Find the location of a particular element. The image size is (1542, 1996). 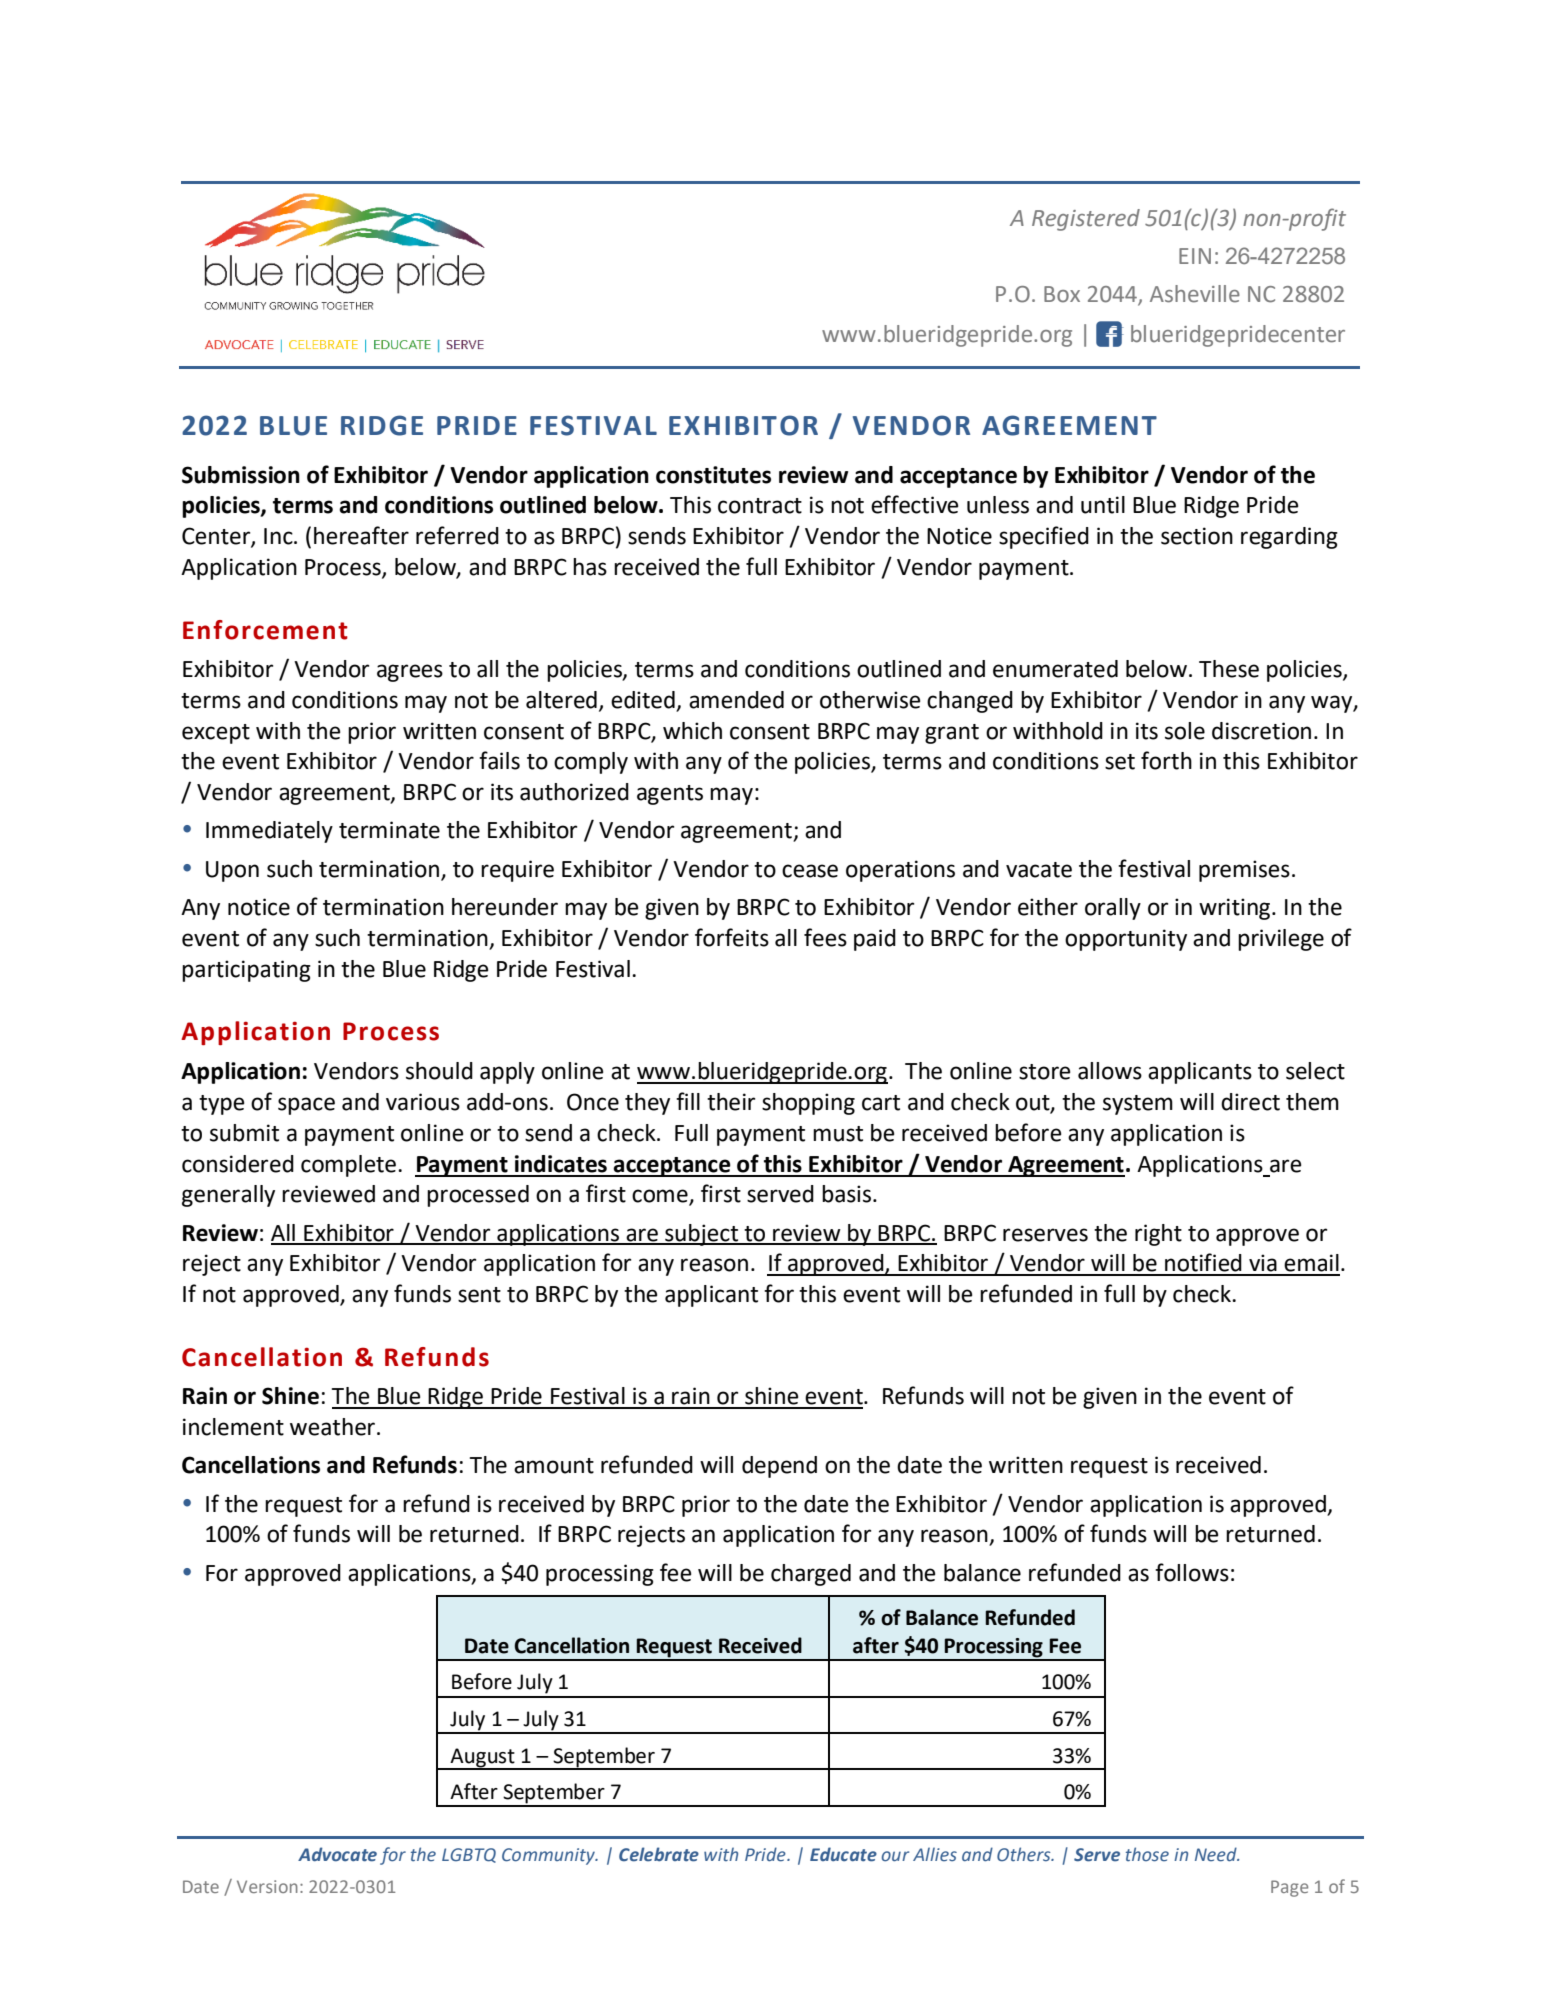

constitutes is located at coordinates (713, 475).
